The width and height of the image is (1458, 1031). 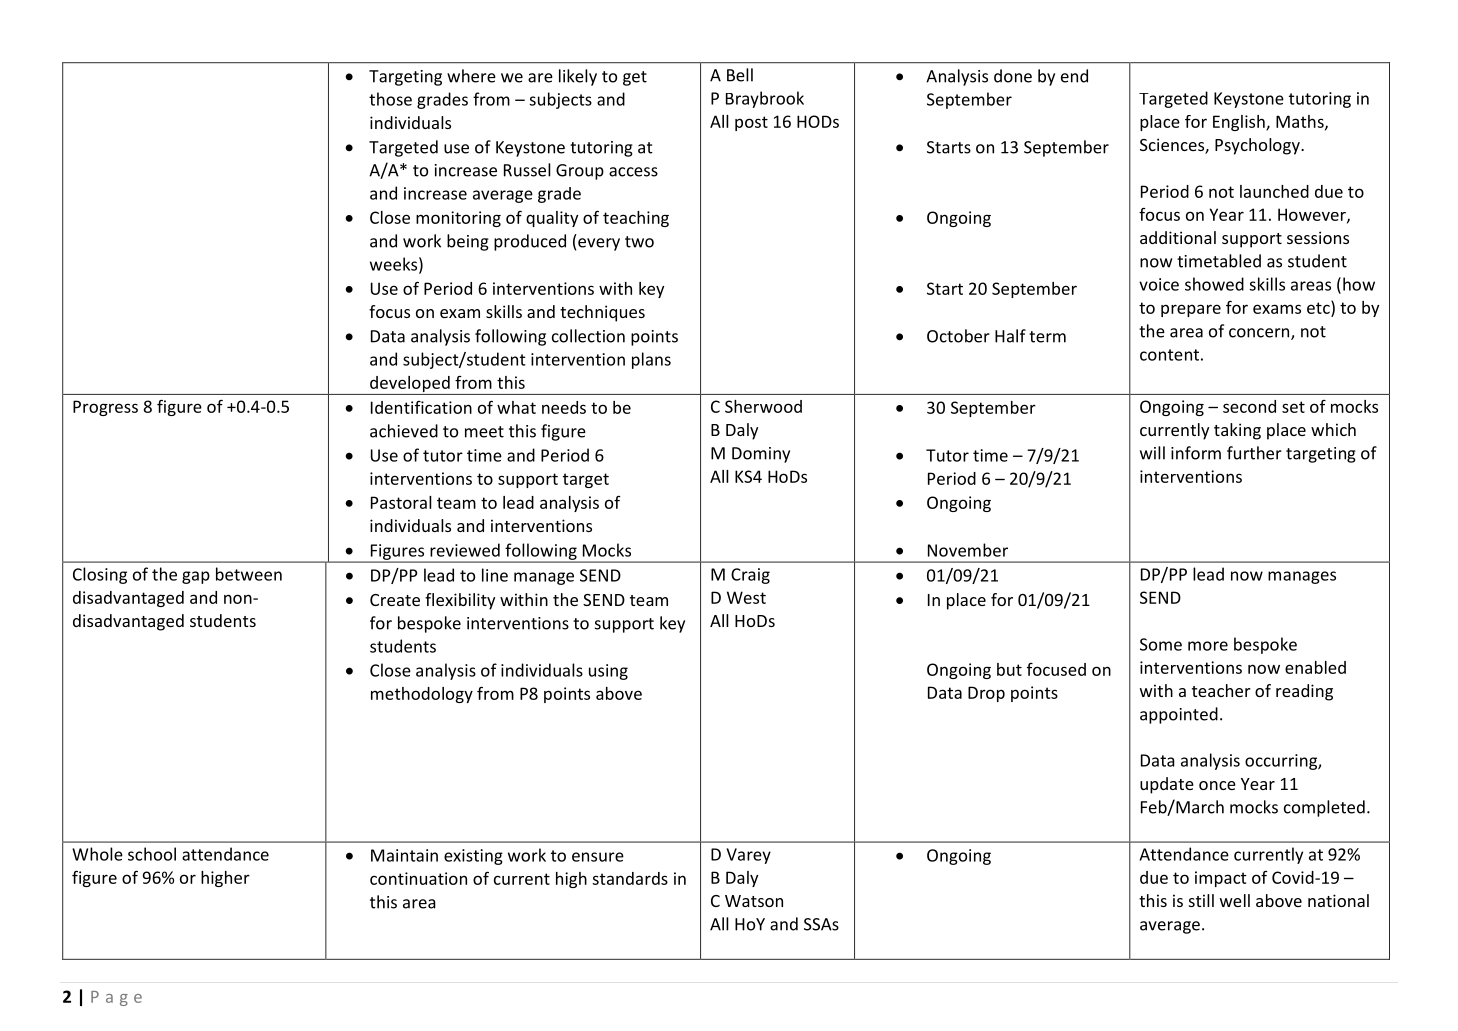 I want to click on English, so click(x=1240, y=123).
